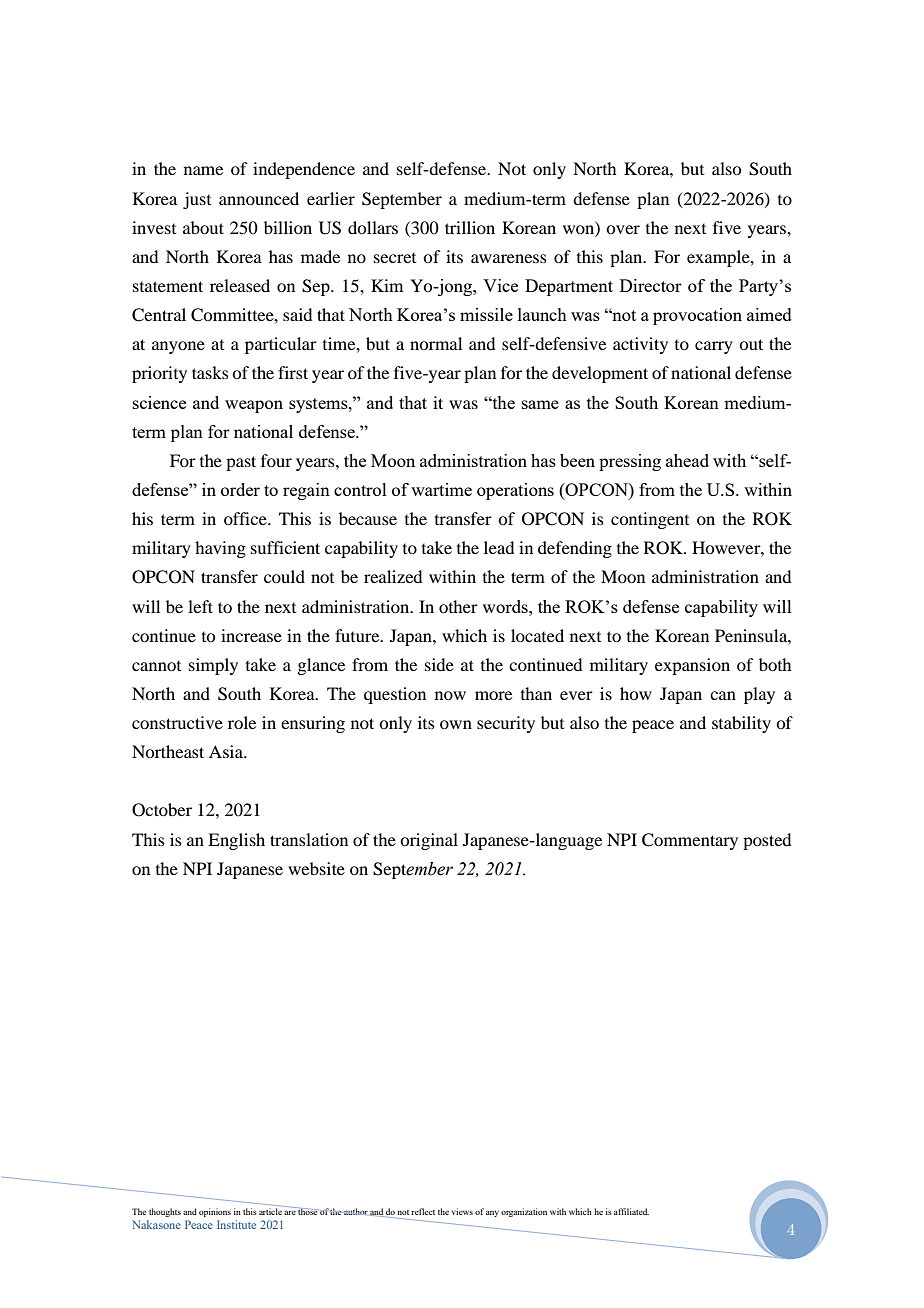  Describe the element at coordinates (259, 198) in the document. I see `announced` at that location.
